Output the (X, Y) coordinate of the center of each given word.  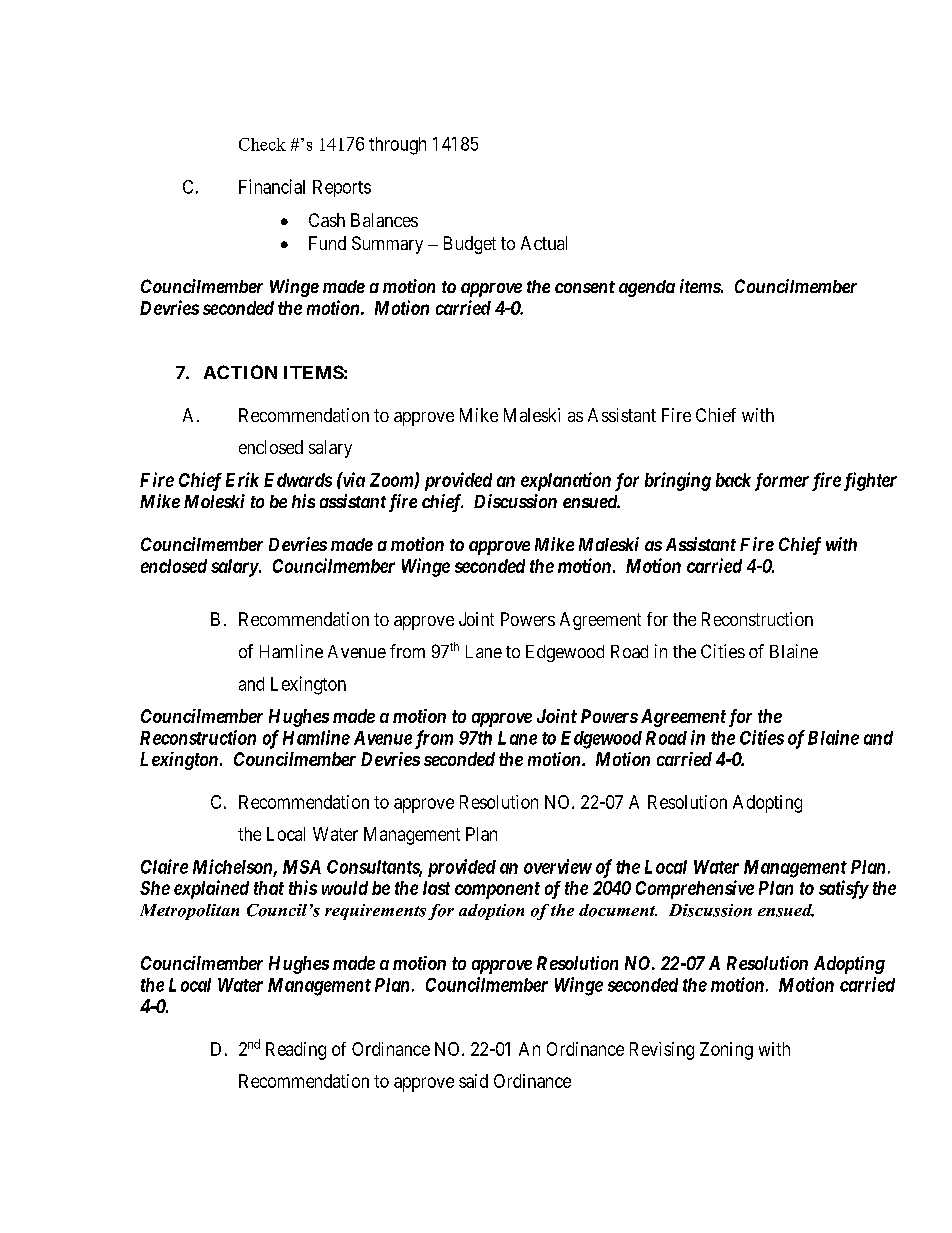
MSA (302, 867)
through (397, 146)
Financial (272, 186)
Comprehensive (695, 889)
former (782, 482)
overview (558, 866)
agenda (647, 288)
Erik (242, 479)
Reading (296, 1051)
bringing (678, 481)
